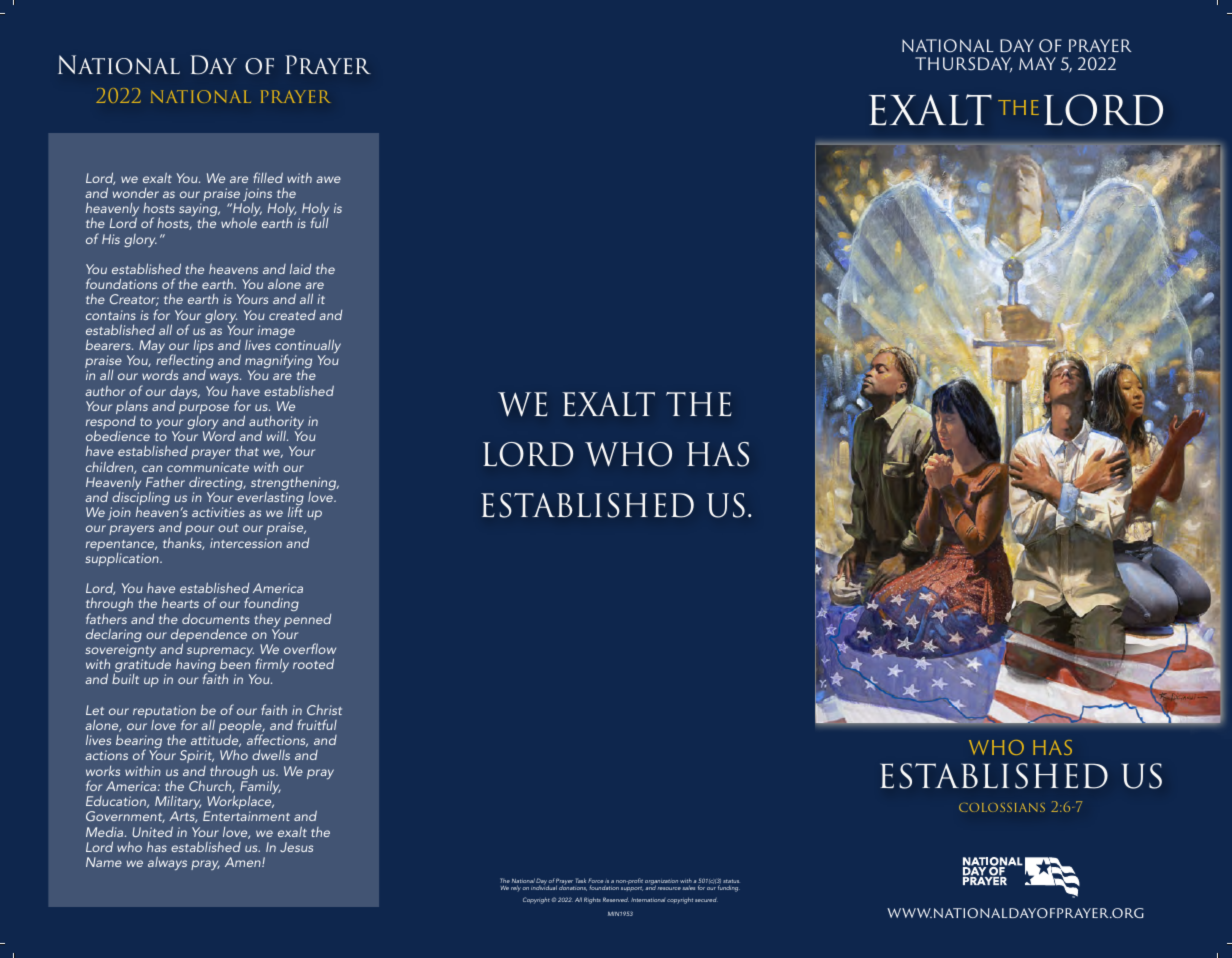 This screenshot has width=1232, height=958. What do you see at coordinates (307, 620) in the screenshot?
I see `penned` at bounding box center [307, 620].
